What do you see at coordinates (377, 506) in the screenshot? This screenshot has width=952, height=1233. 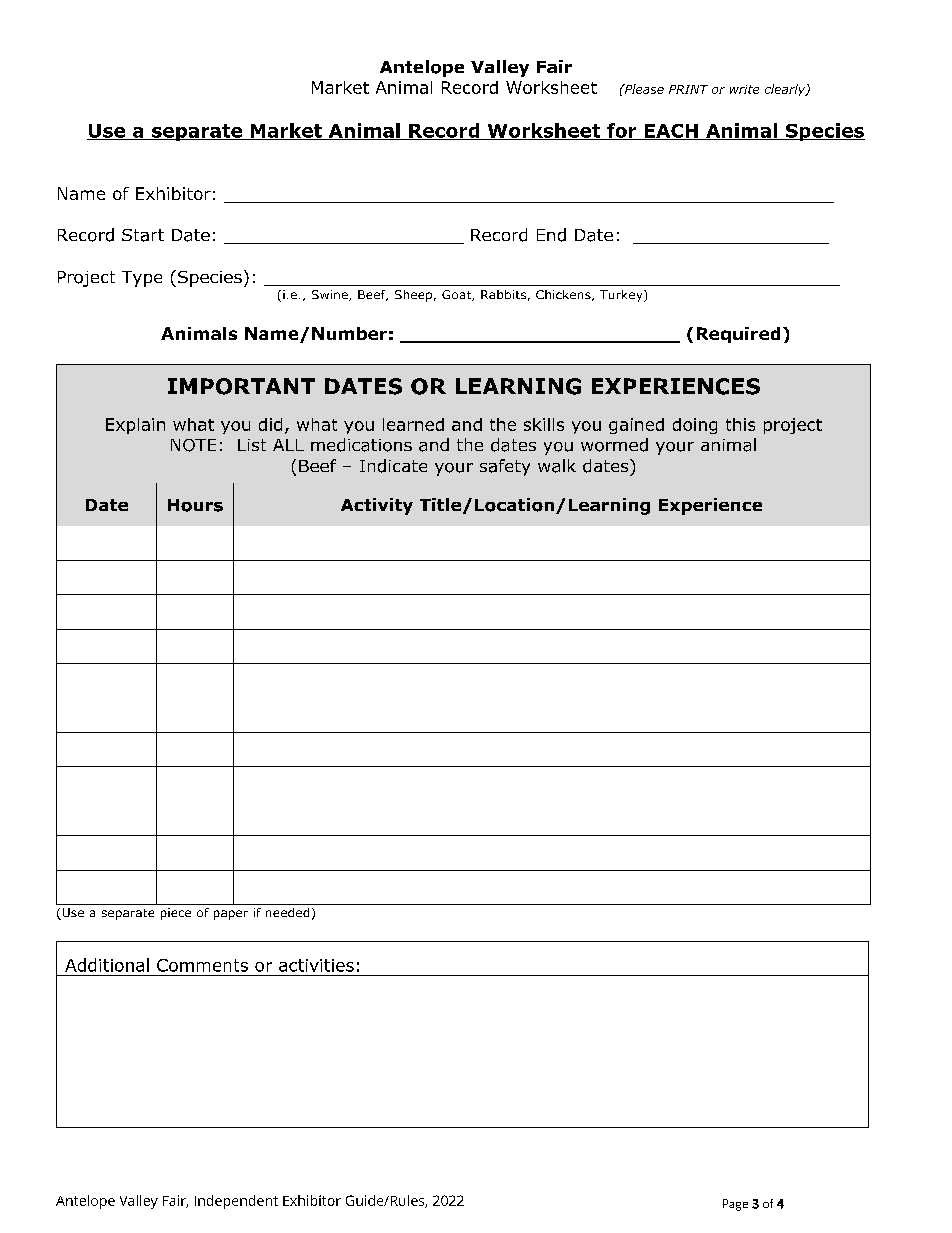 I see `Activity` at bounding box center [377, 506].
